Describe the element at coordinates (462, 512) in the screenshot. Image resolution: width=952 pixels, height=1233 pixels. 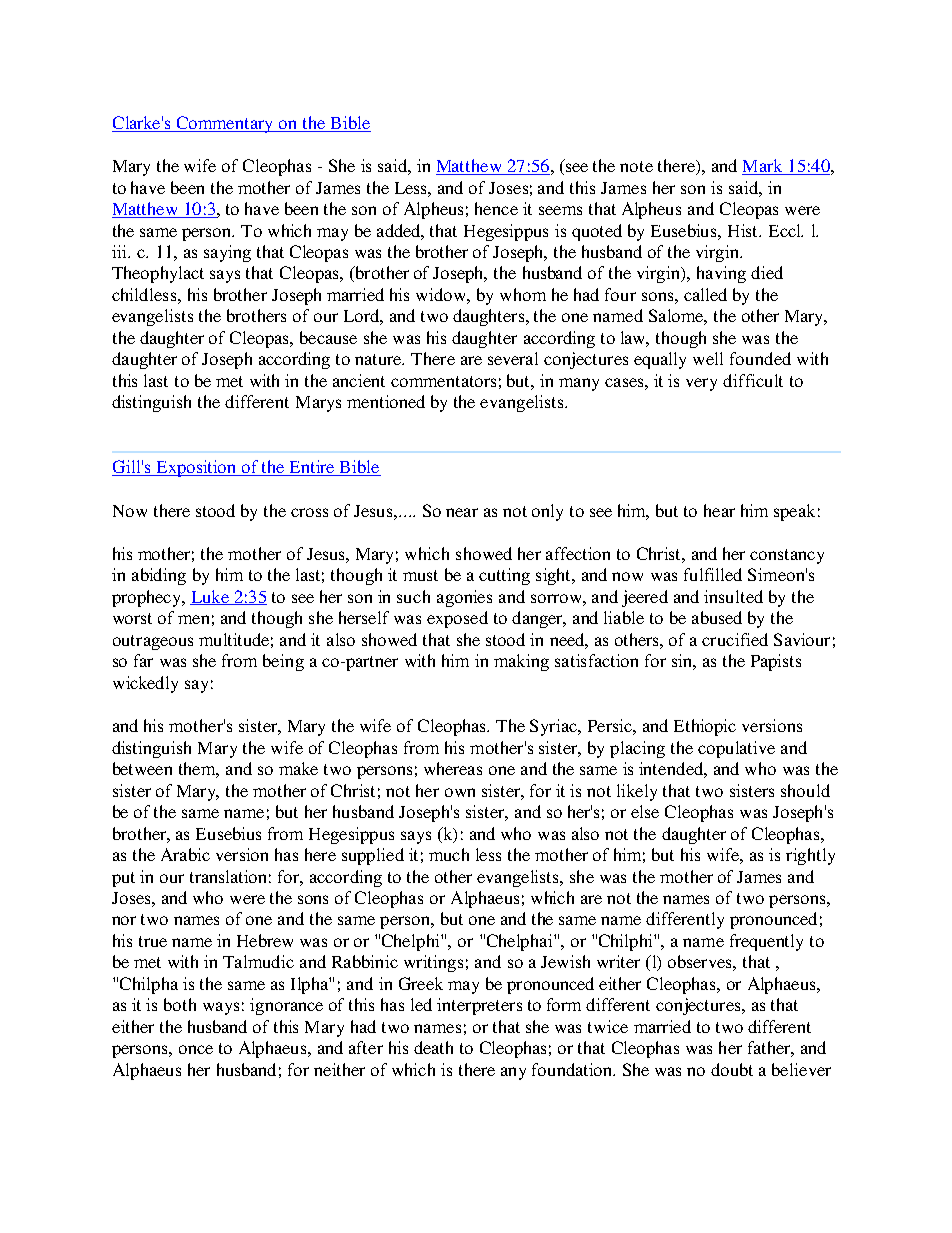
I see `near` at that location.
